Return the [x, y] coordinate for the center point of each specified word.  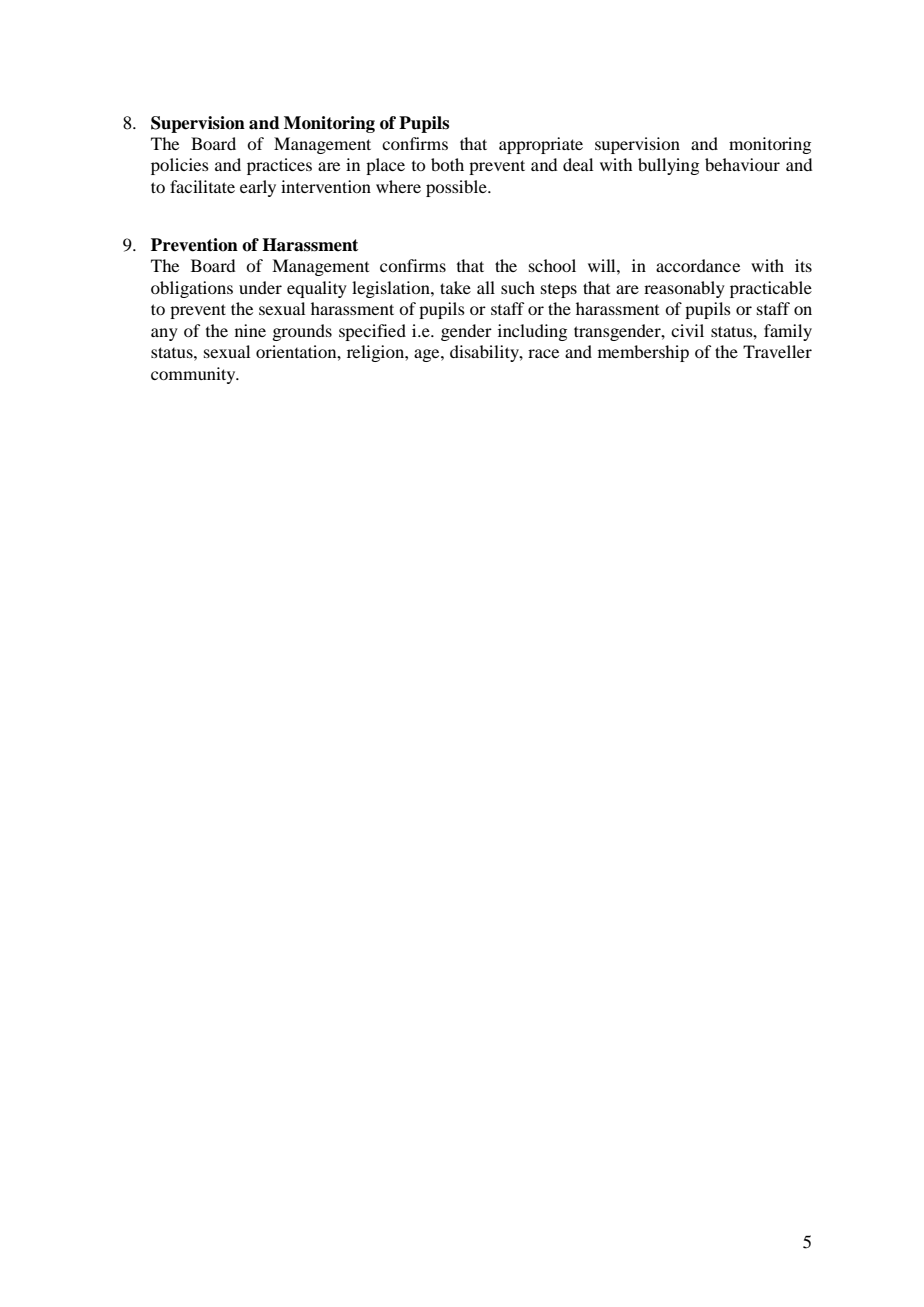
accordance [698, 265]
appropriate [541, 145]
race [543, 353]
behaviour [742, 164]
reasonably [684, 289]
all [486, 287]
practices [279, 166]
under [260, 287]
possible [457, 188]
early [258, 188]
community [194, 375]
